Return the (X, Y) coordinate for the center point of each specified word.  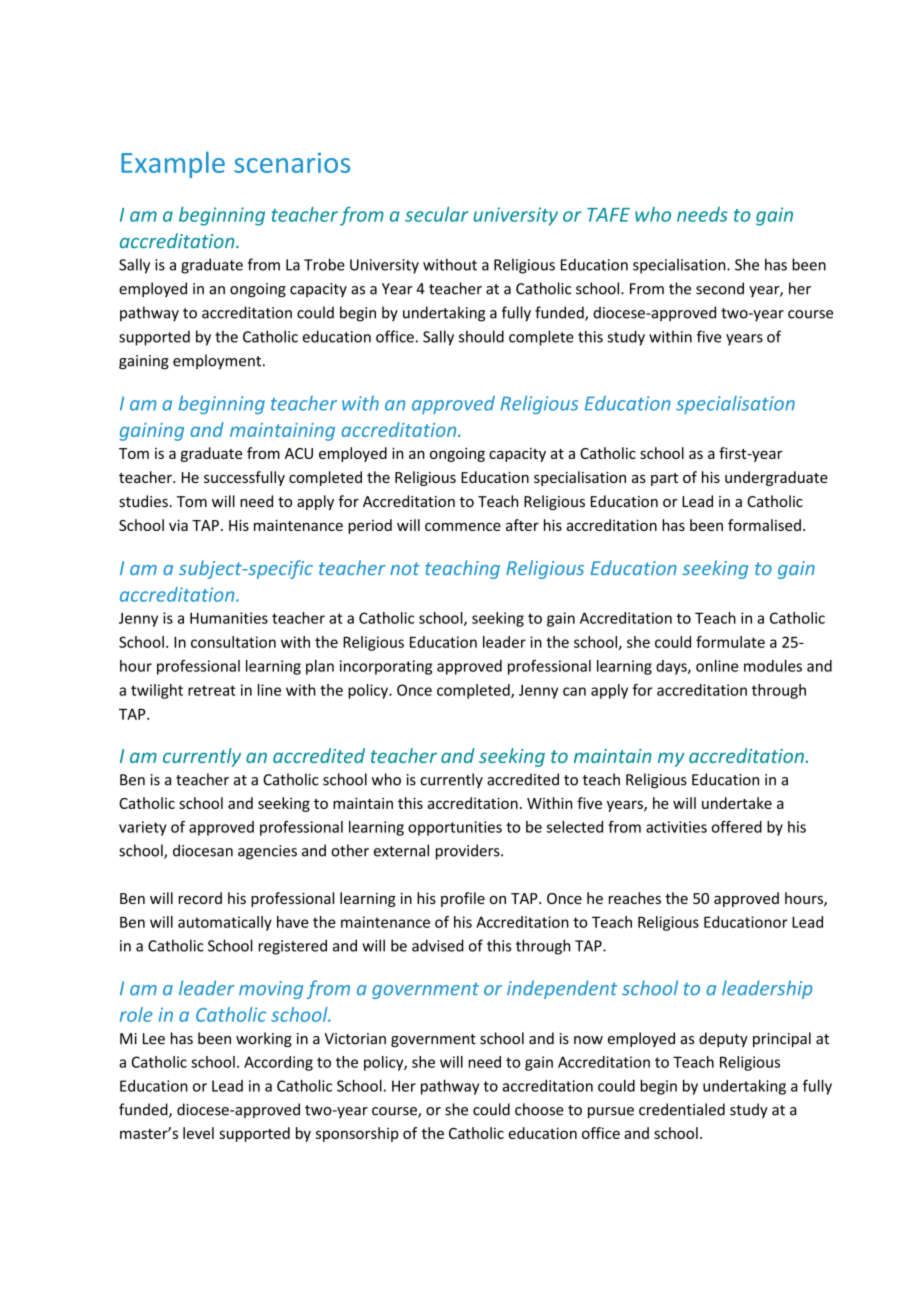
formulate (730, 642)
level (198, 1133)
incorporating (386, 667)
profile (463, 899)
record (200, 898)
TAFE (608, 215)
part (664, 479)
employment (218, 361)
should (481, 336)
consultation (233, 642)
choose (539, 1109)
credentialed (682, 1109)
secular (436, 214)
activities (676, 827)
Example (173, 164)
